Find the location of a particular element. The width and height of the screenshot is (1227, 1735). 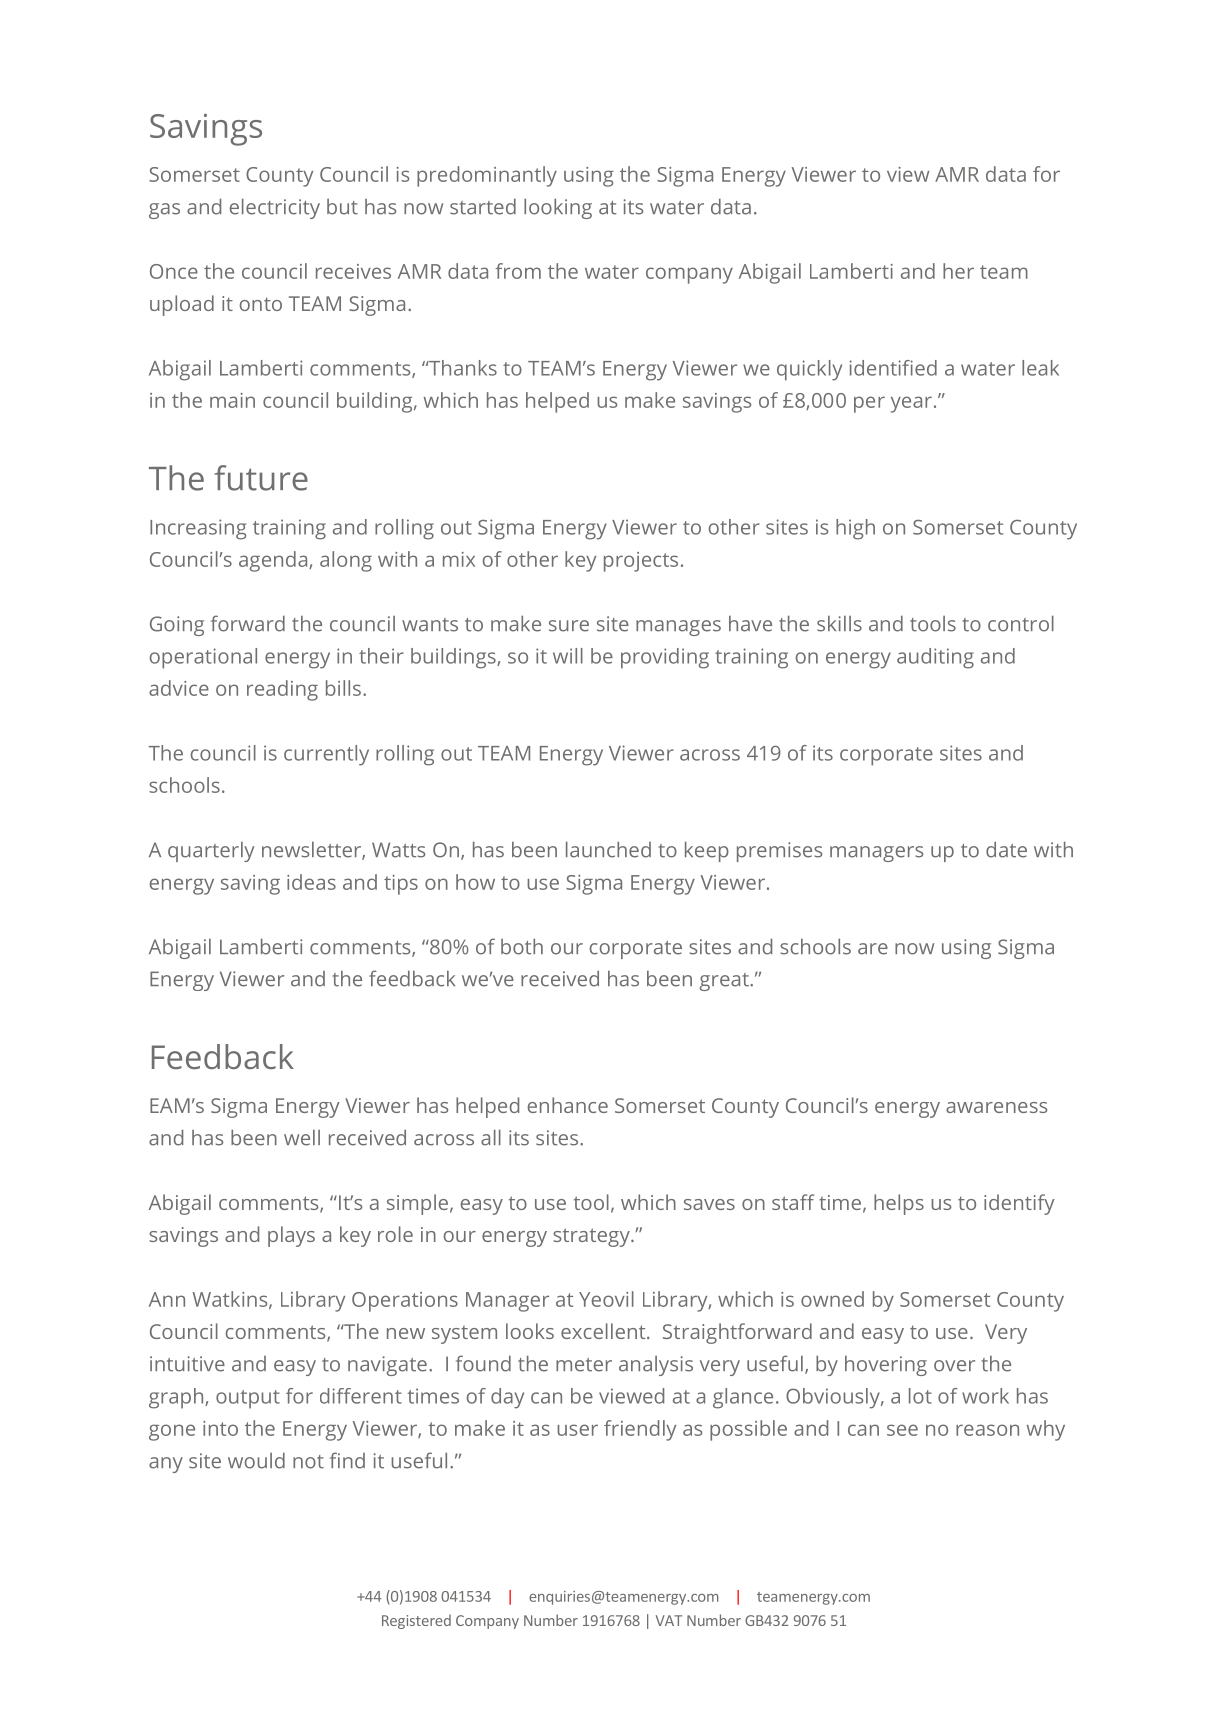

looking is located at coordinates (558, 208).
